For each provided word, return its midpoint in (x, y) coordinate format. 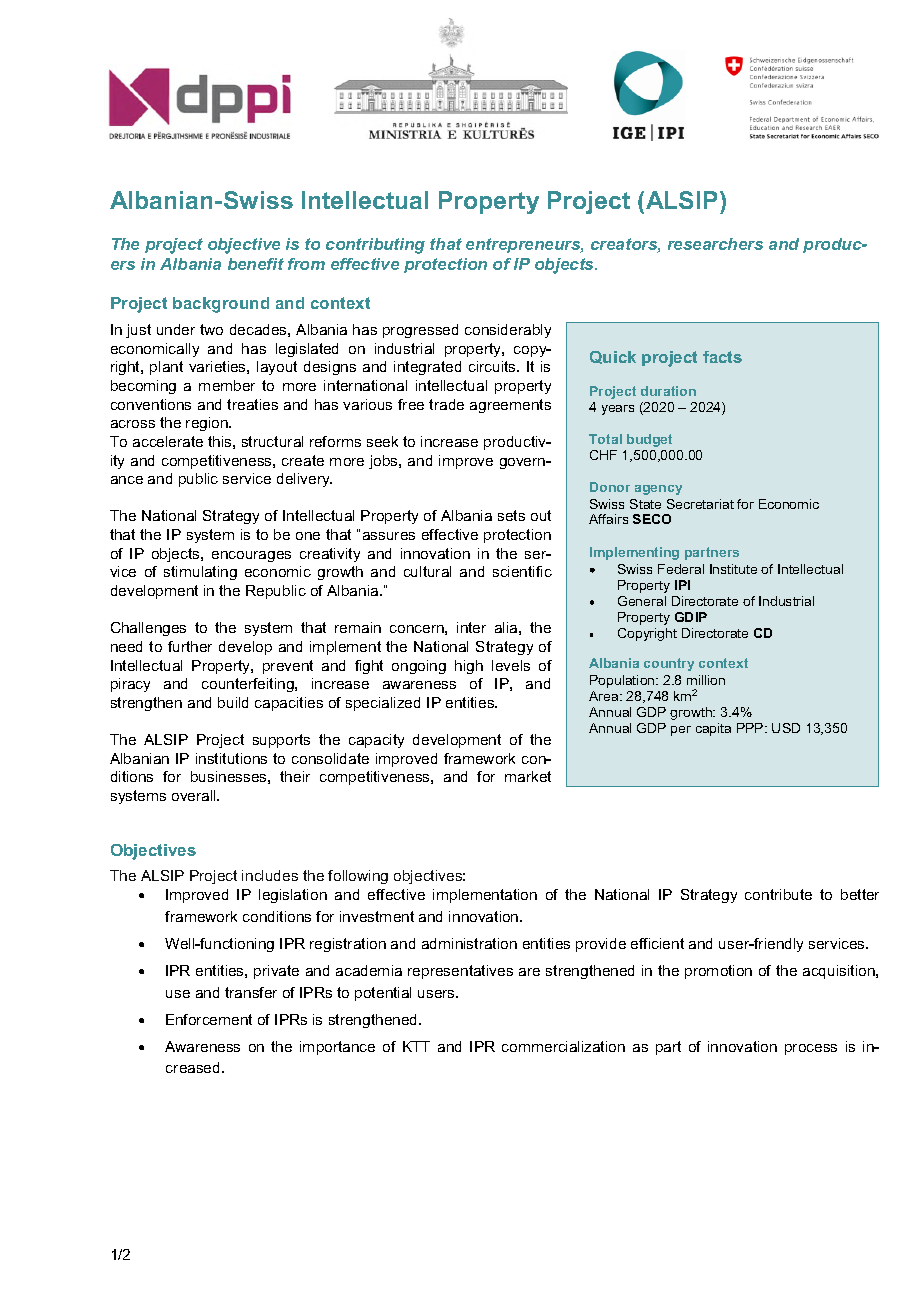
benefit (256, 264)
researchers (715, 244)
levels (511, 665)
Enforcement (209, 1019)
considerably (508, 331)
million (706, 680)
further (190, 646)
